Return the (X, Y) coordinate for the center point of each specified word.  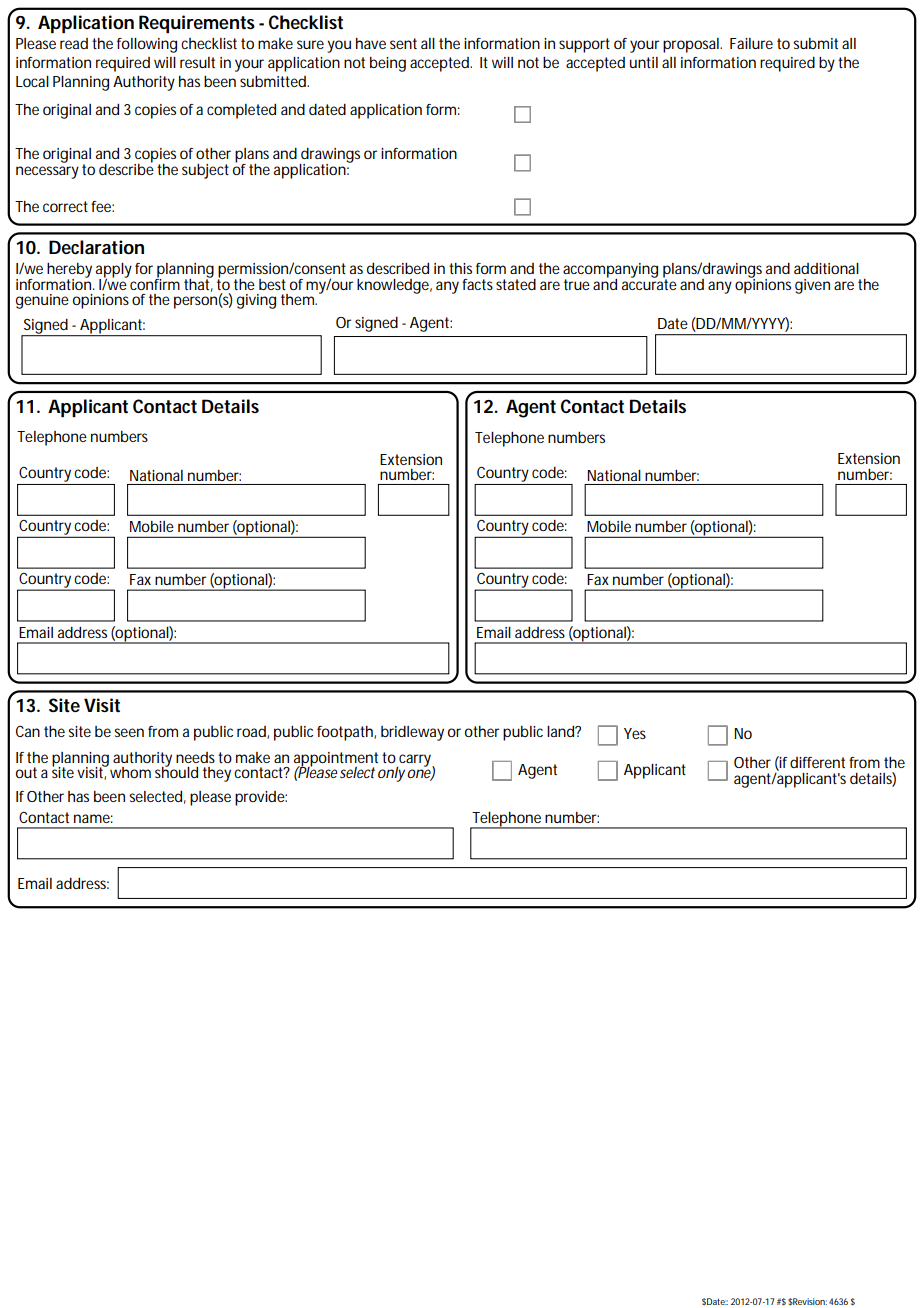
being (388, 64)
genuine (42, 301)
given (812, 286)
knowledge (394, 286)
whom (129, 771)
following (147, 45)
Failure (751, 43)
